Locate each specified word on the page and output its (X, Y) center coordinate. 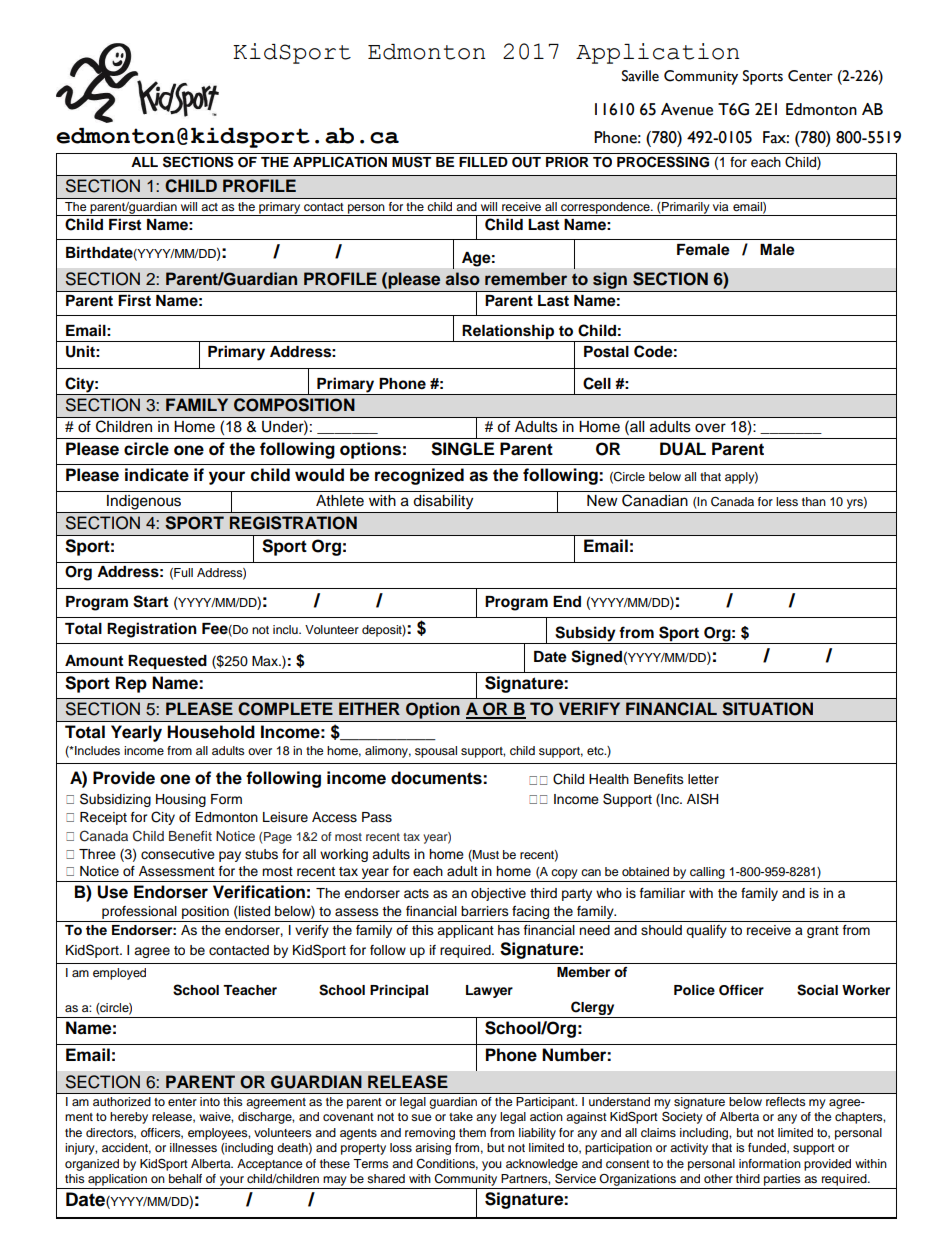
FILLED (483, 162)
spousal (436, 752)
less (787, 501)
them (472, 1132)
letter (703, 779)
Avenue (687, 109)
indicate (157, 475)
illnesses (193, 1147)
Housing (181, 800)
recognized (419, 476)
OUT (526, 162)
